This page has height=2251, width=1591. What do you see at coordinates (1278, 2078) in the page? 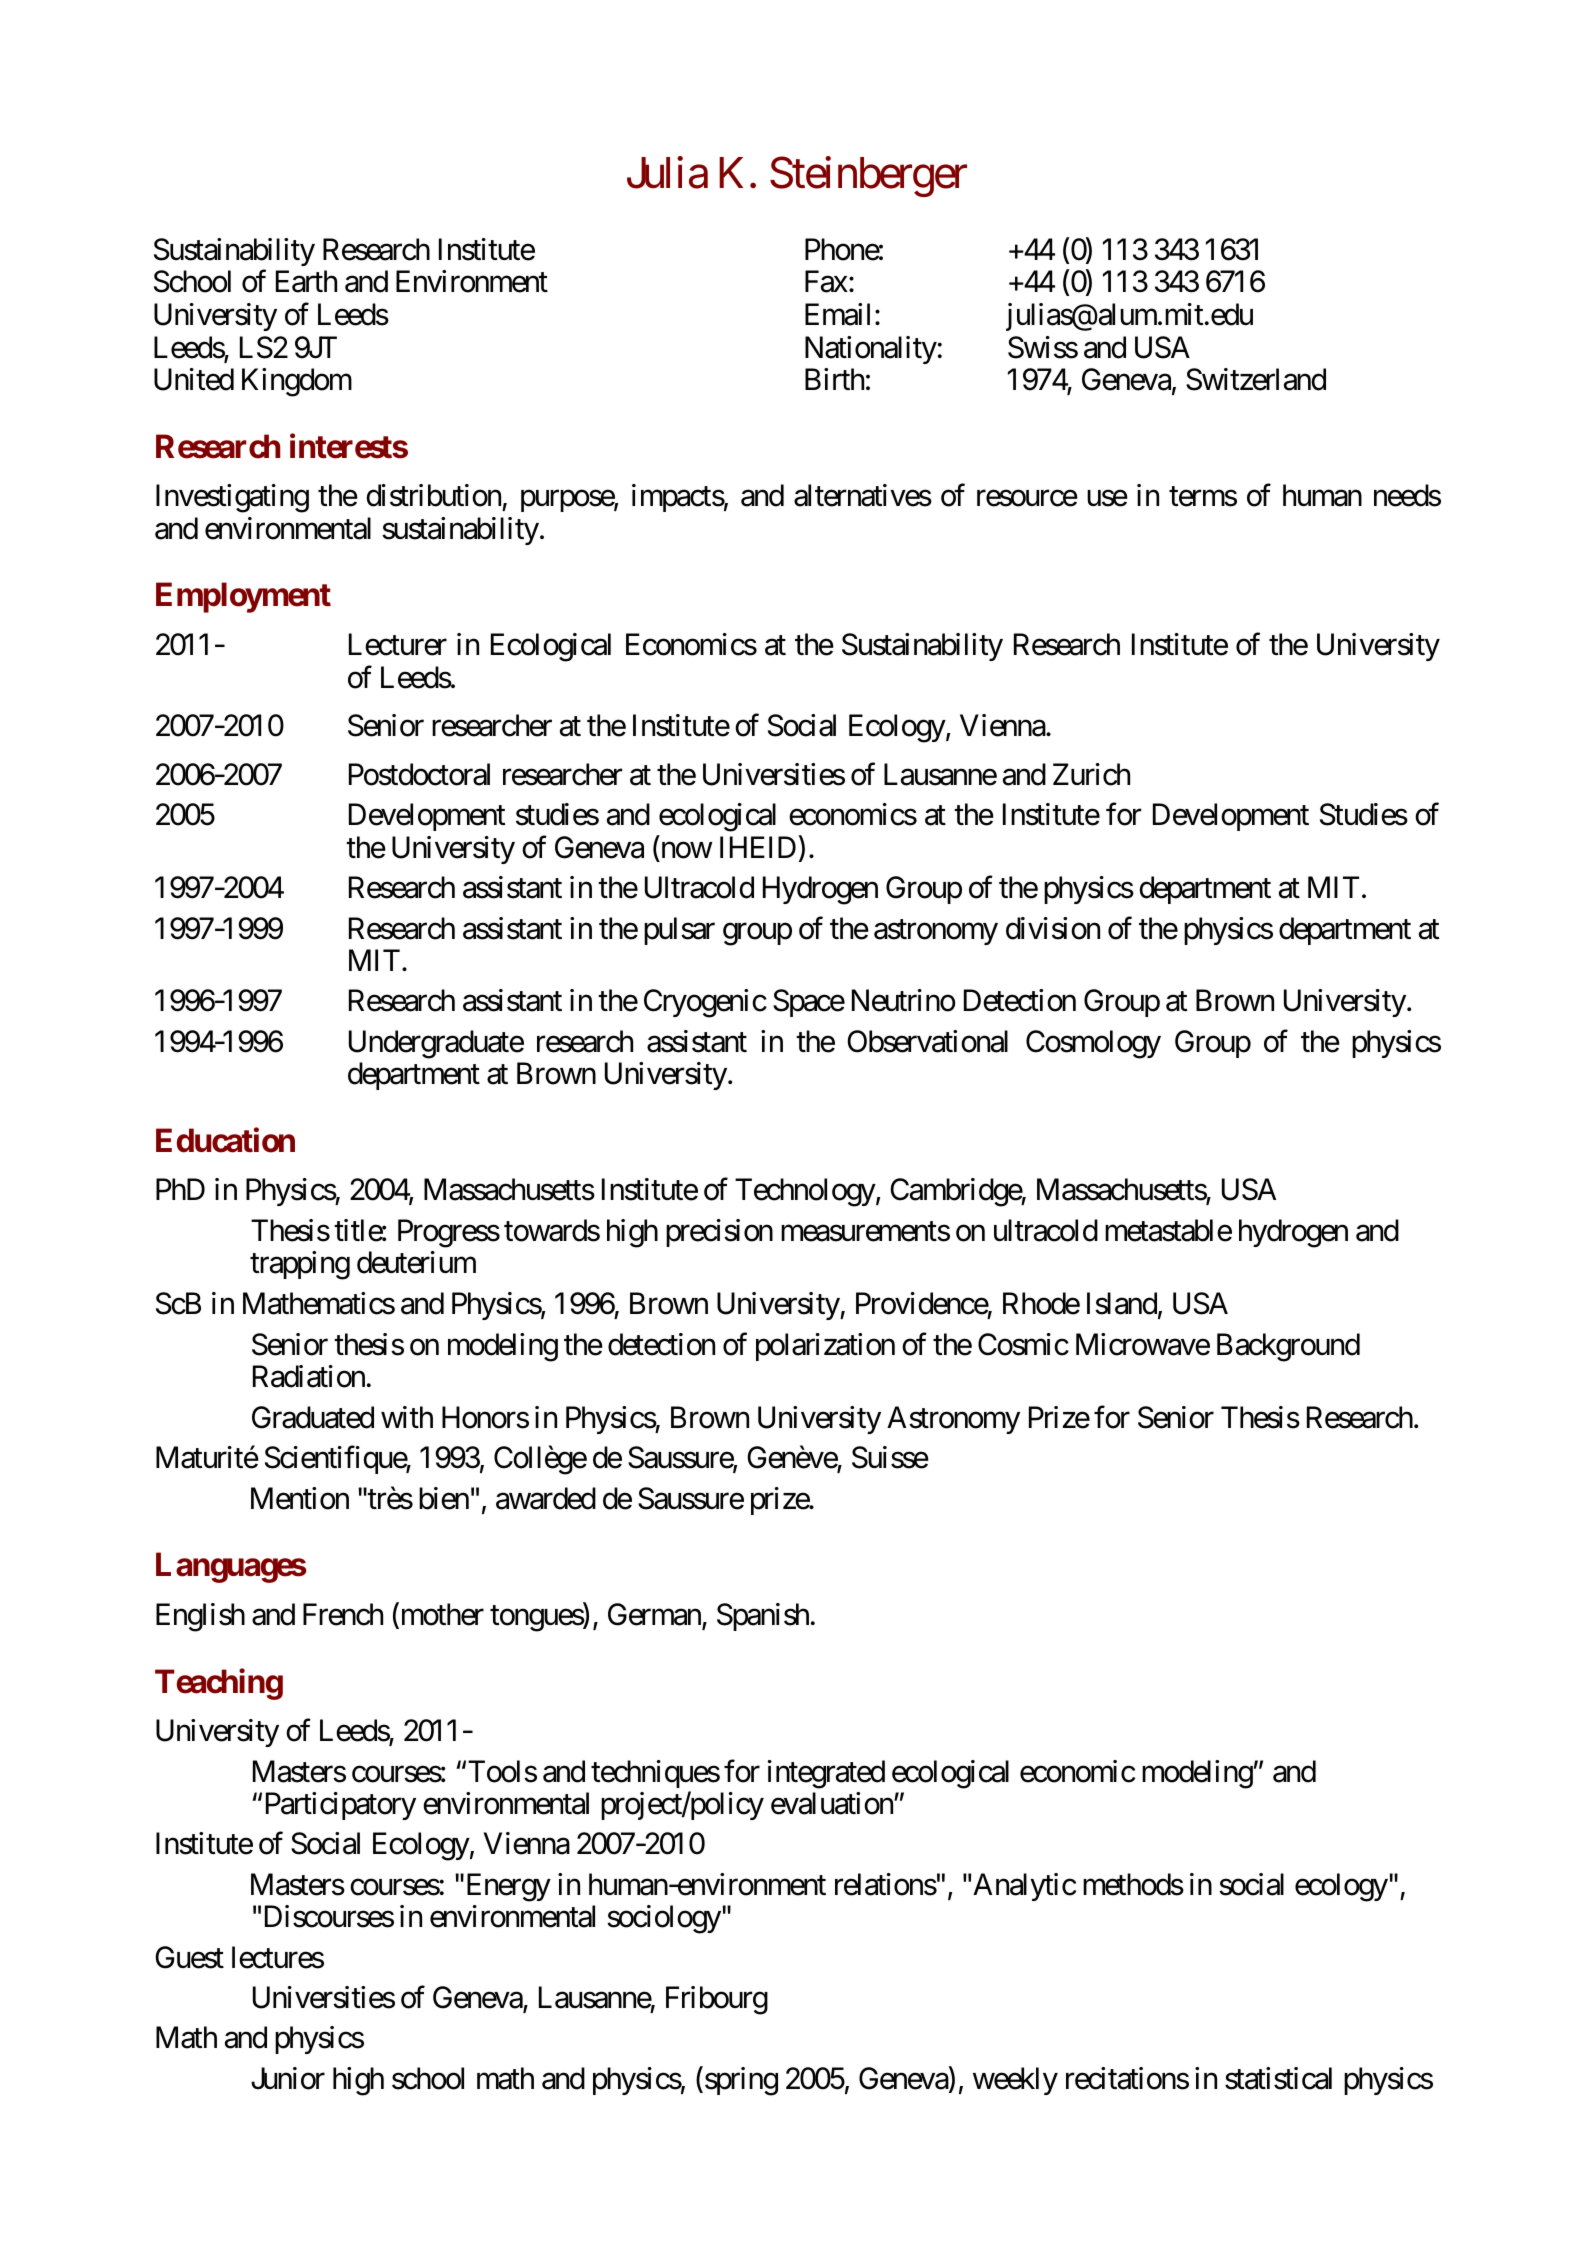
I see `statistical` at bounding box center [1278, 2078].
